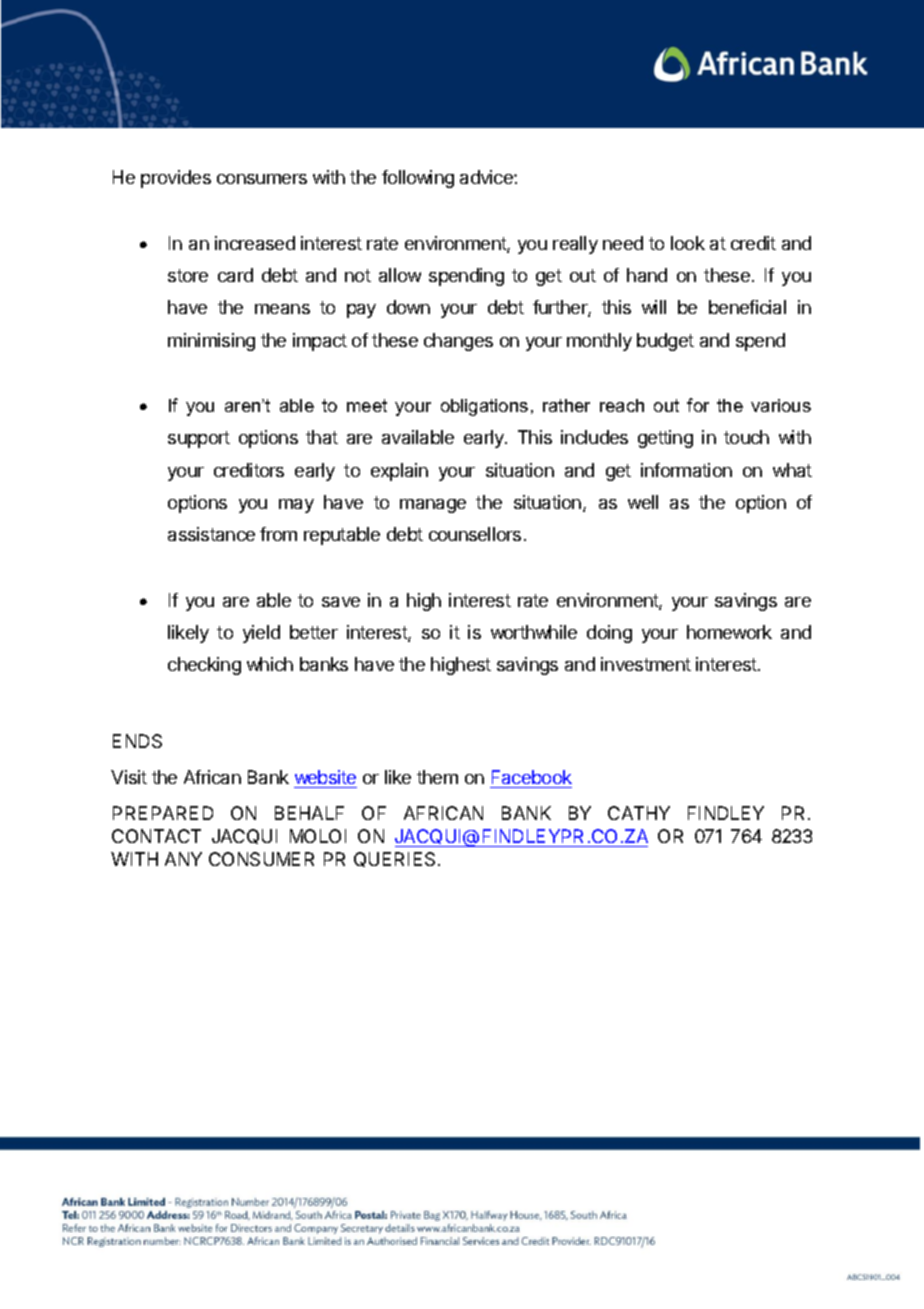 This page has width=924, height=1309. Describe the element at coordinates (484, 407) in the page. I see `obligations` at that location.
